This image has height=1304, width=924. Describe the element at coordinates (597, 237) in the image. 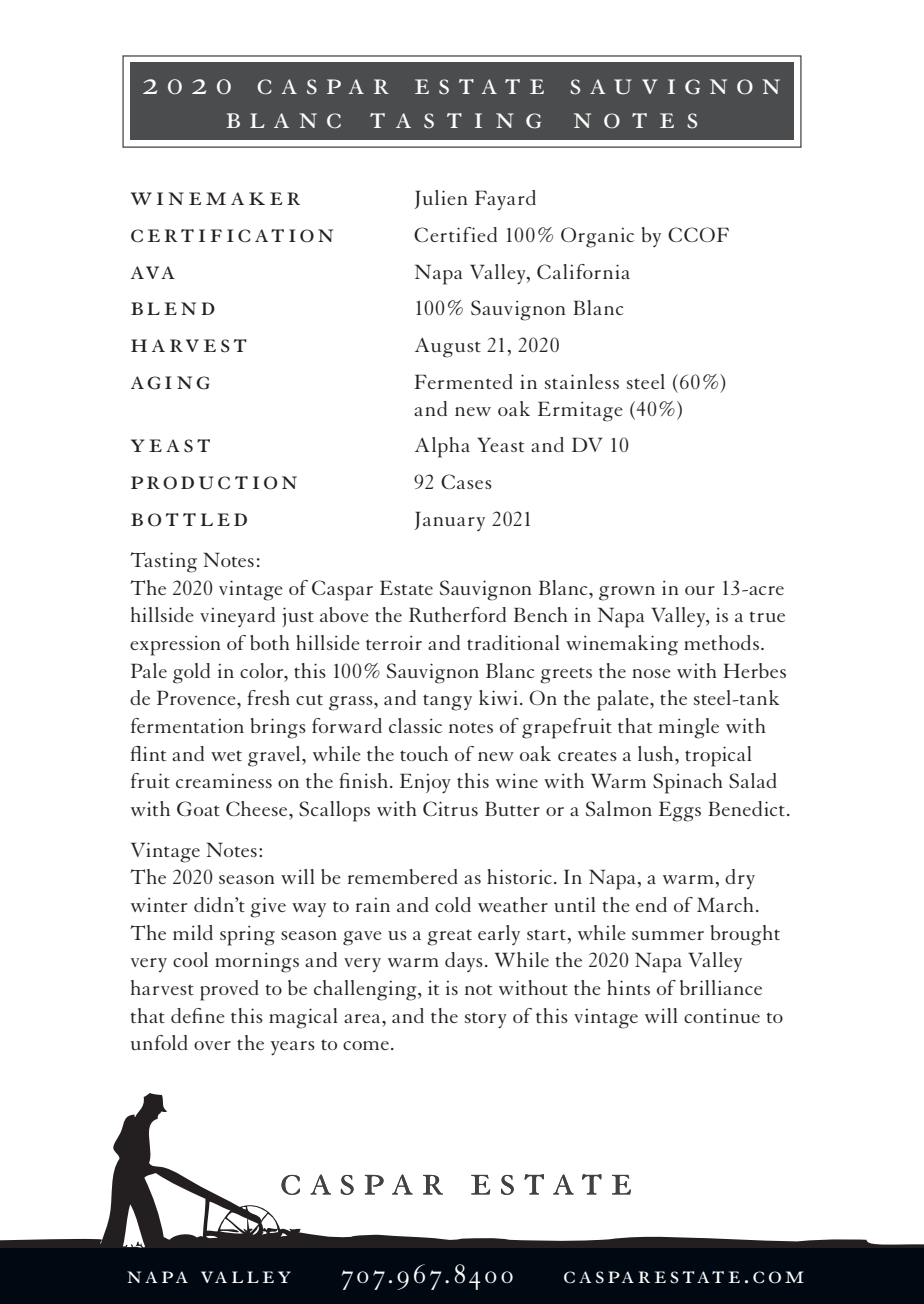

I see `Organic` at that location.
